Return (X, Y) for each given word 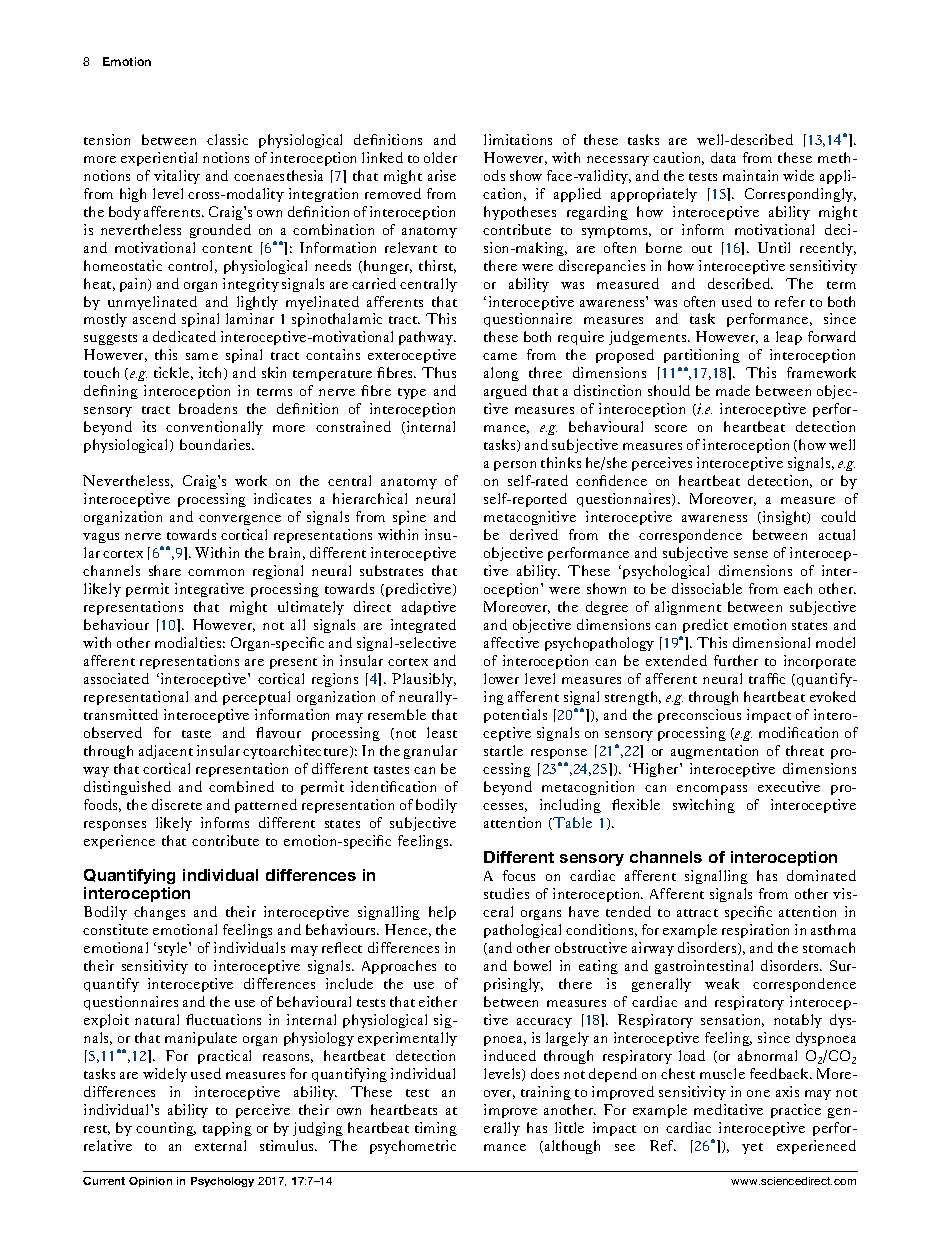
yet (752, 1148)
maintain (750, 175)
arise (442, 175)
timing (436, 1129)
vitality (177, 177)
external (220, 1145)
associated (116, 678)
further (736, 660)
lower (501, 678)
